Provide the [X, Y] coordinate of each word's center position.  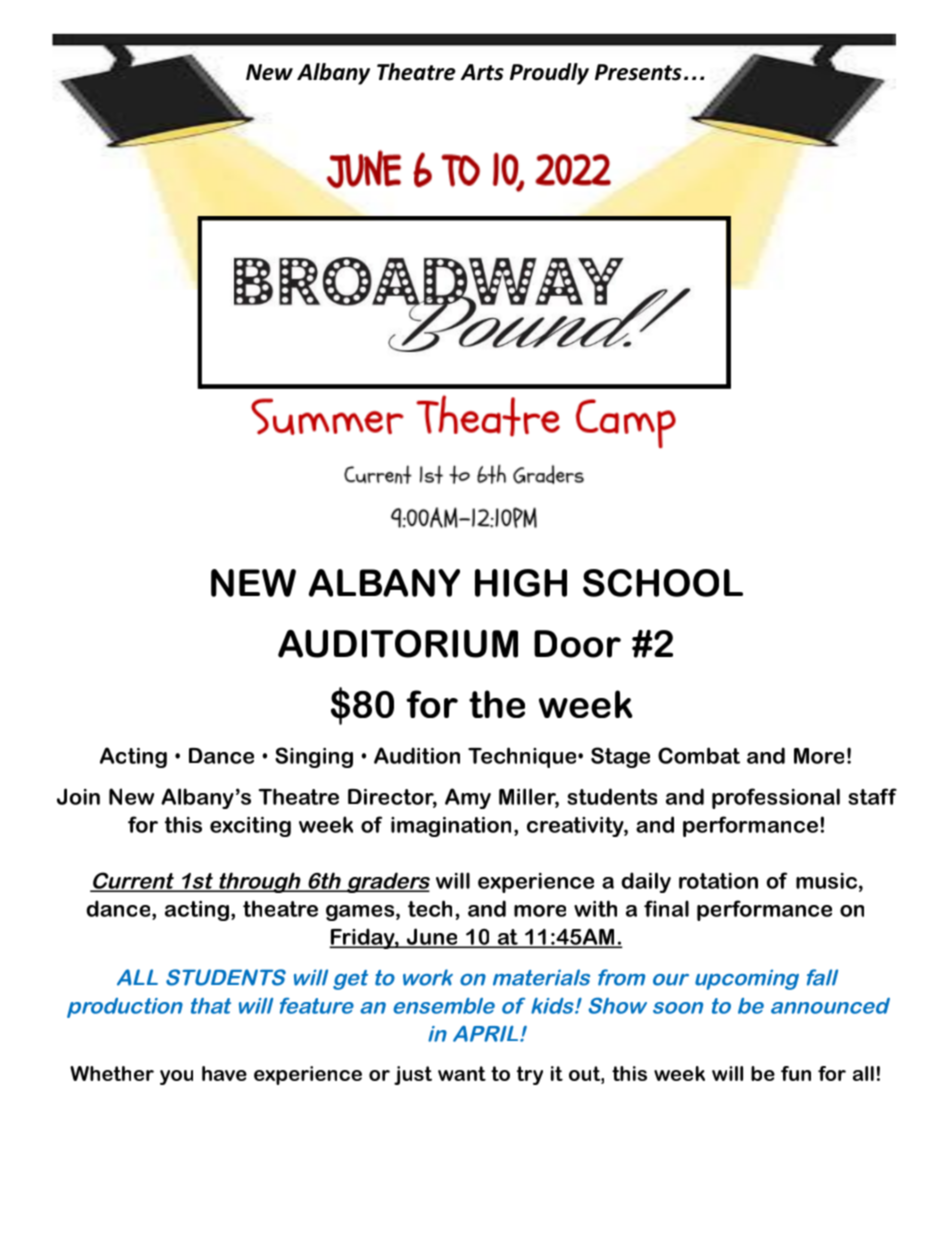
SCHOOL [663, 583]
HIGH [521, 583]
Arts [482, 72]
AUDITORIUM [398, 644]
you [176, 1077]
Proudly [549, 74]
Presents [638, 72]
